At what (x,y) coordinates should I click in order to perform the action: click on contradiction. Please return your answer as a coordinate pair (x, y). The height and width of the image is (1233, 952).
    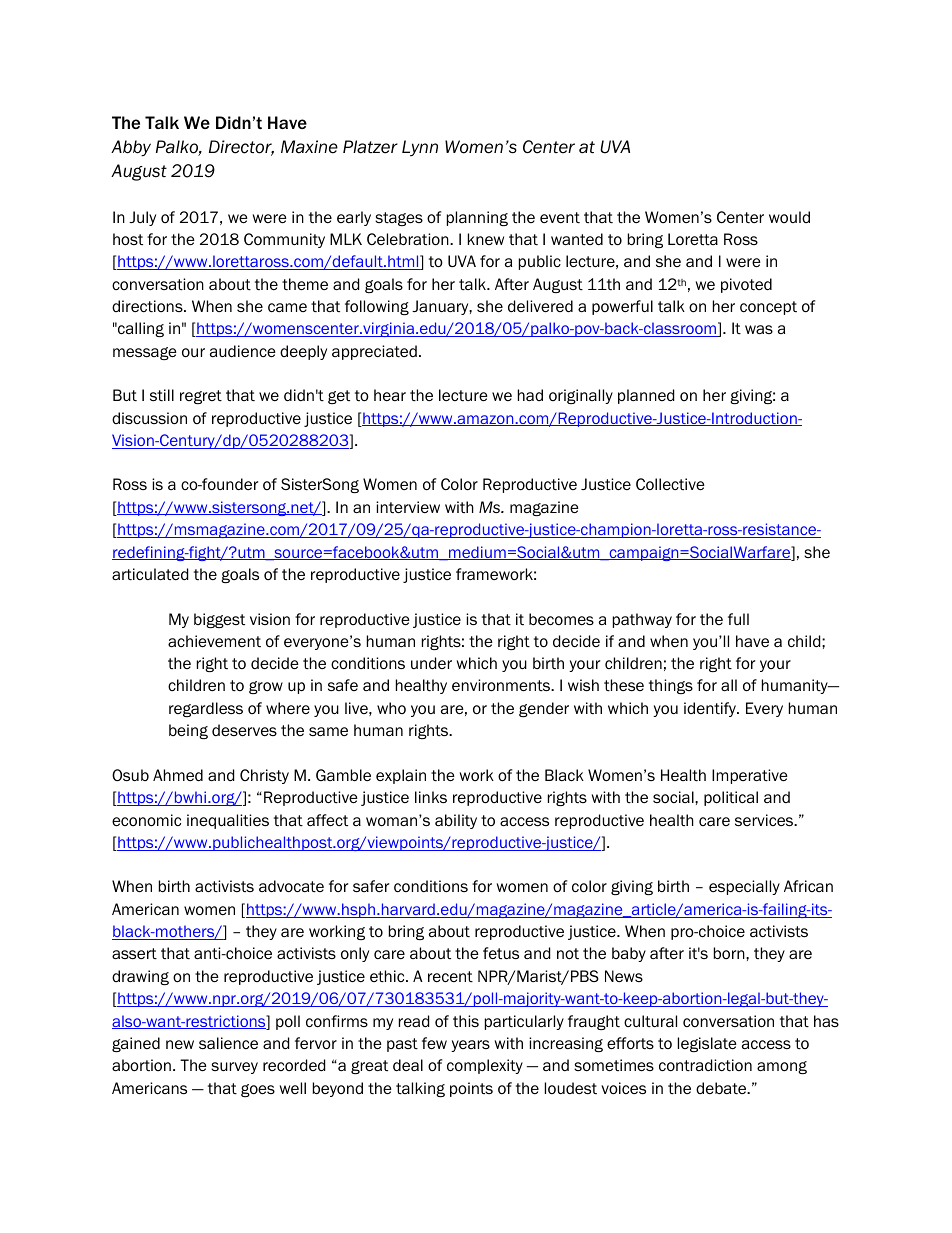
    Looking at the image, I should click on (705, 1065).
